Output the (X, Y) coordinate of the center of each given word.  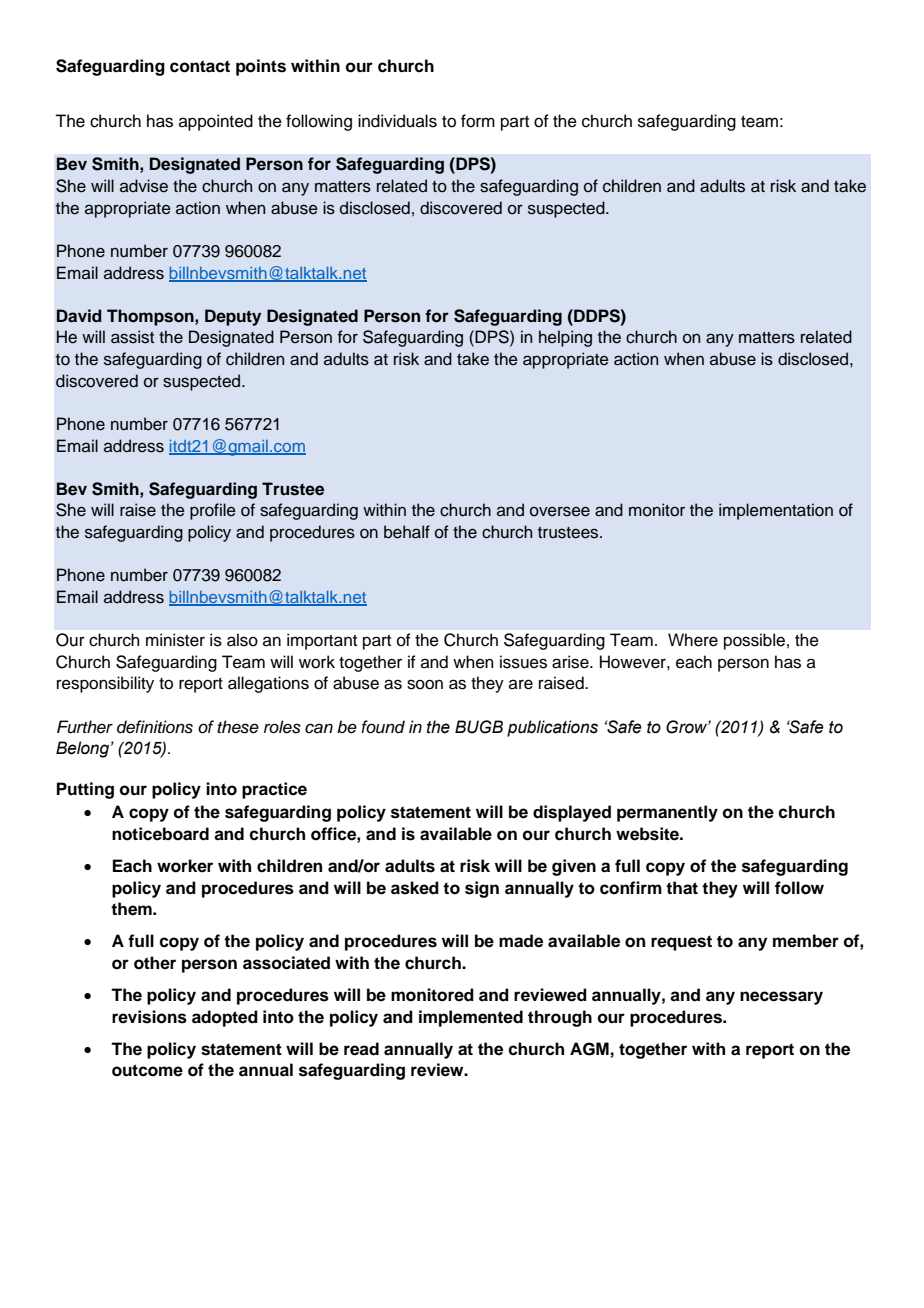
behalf (407, 532)
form (478, 121)
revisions (149, 1017)
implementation (776, 511)
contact (200, 66)
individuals (397, 121)
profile (213, 511)
